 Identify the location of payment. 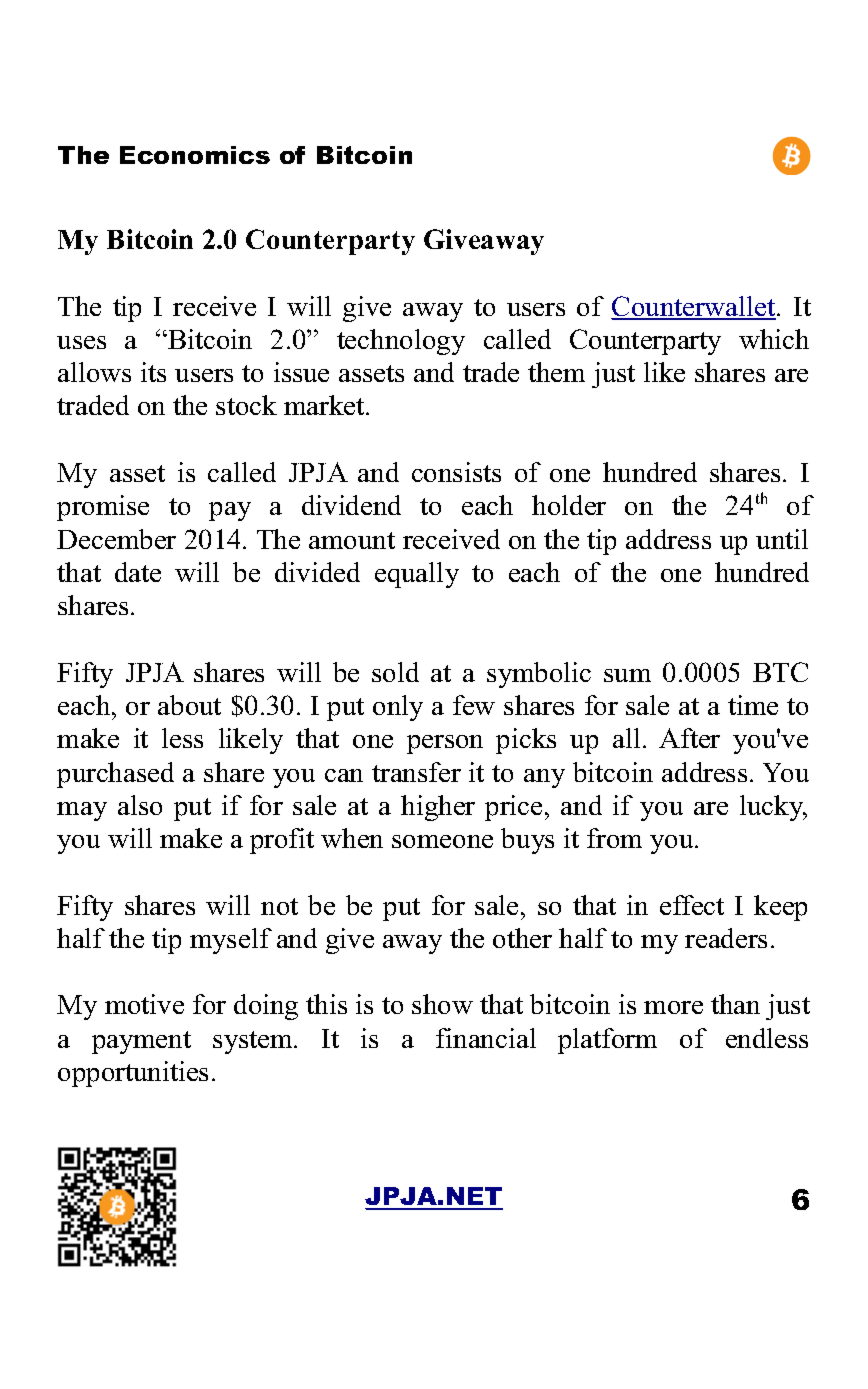
(141, 1042).
